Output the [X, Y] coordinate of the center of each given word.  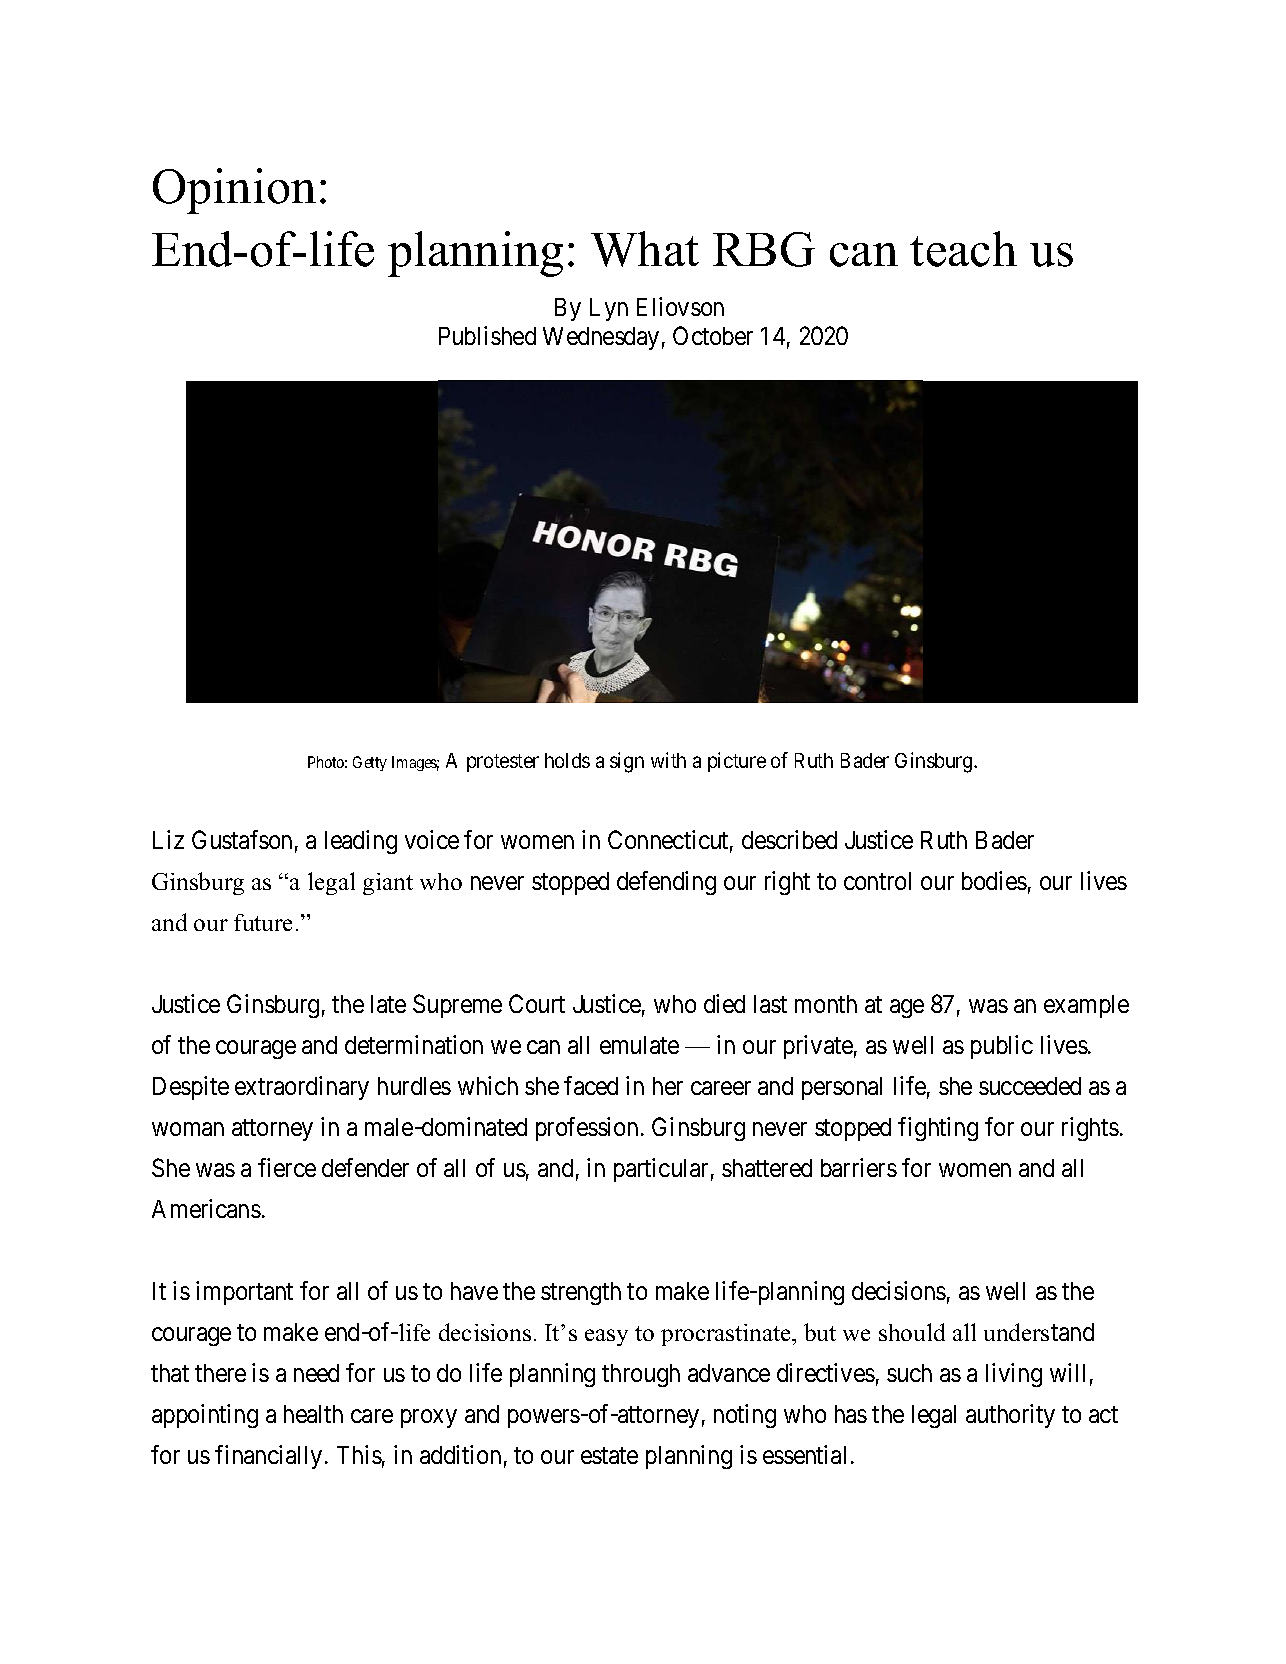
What [645, 249]
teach [963, 249]
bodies [994, 880]
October [713, 335]
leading [361, 842]
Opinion [234, 191]
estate [609, 1455]
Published [487, 335]
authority [1010, 1416]
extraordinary [302, 1088]
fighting [938, 1129]
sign [627, 762]
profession [587, 1129]
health [313, 1414]
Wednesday [601, 338]
